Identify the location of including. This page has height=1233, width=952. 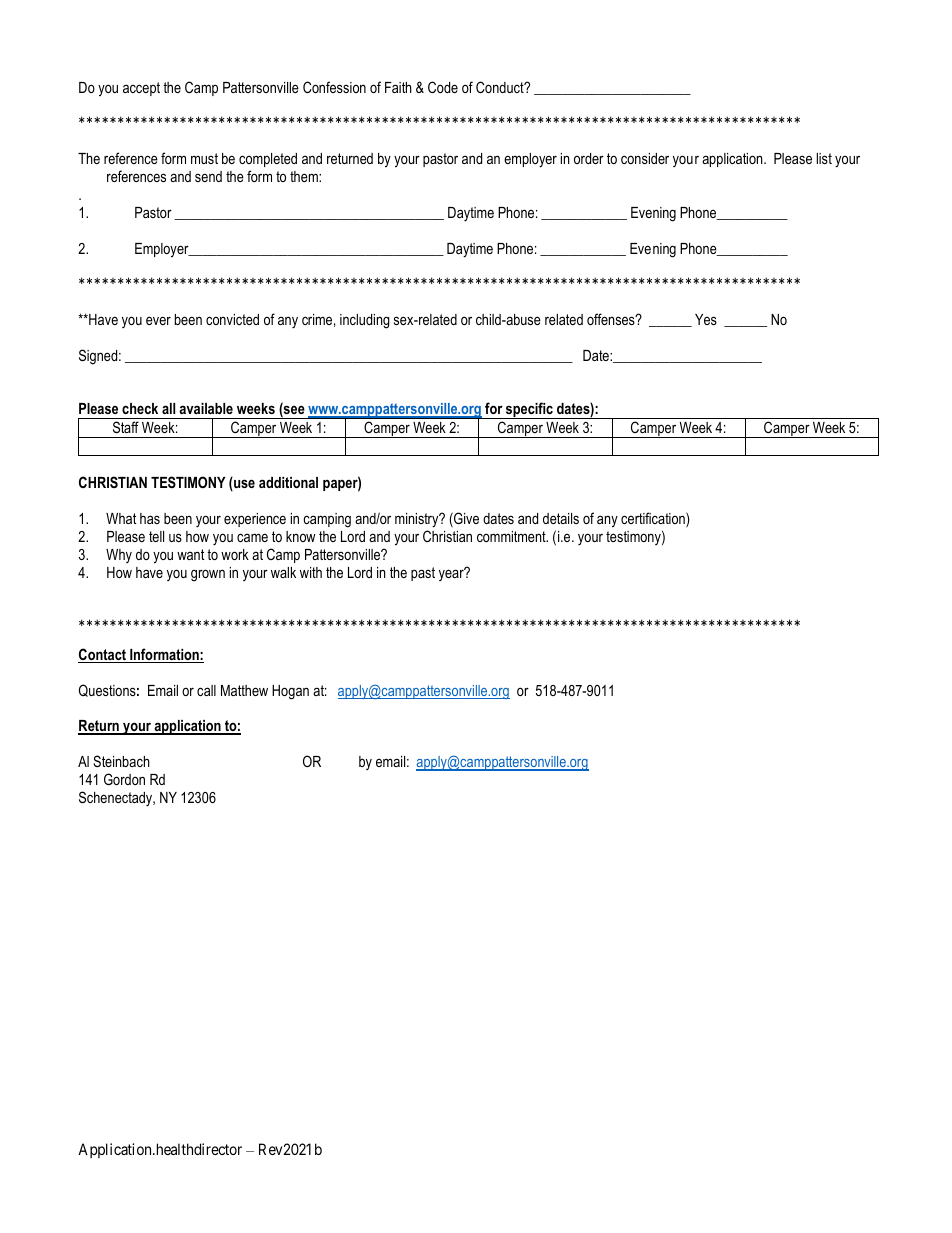
(365, 321).
